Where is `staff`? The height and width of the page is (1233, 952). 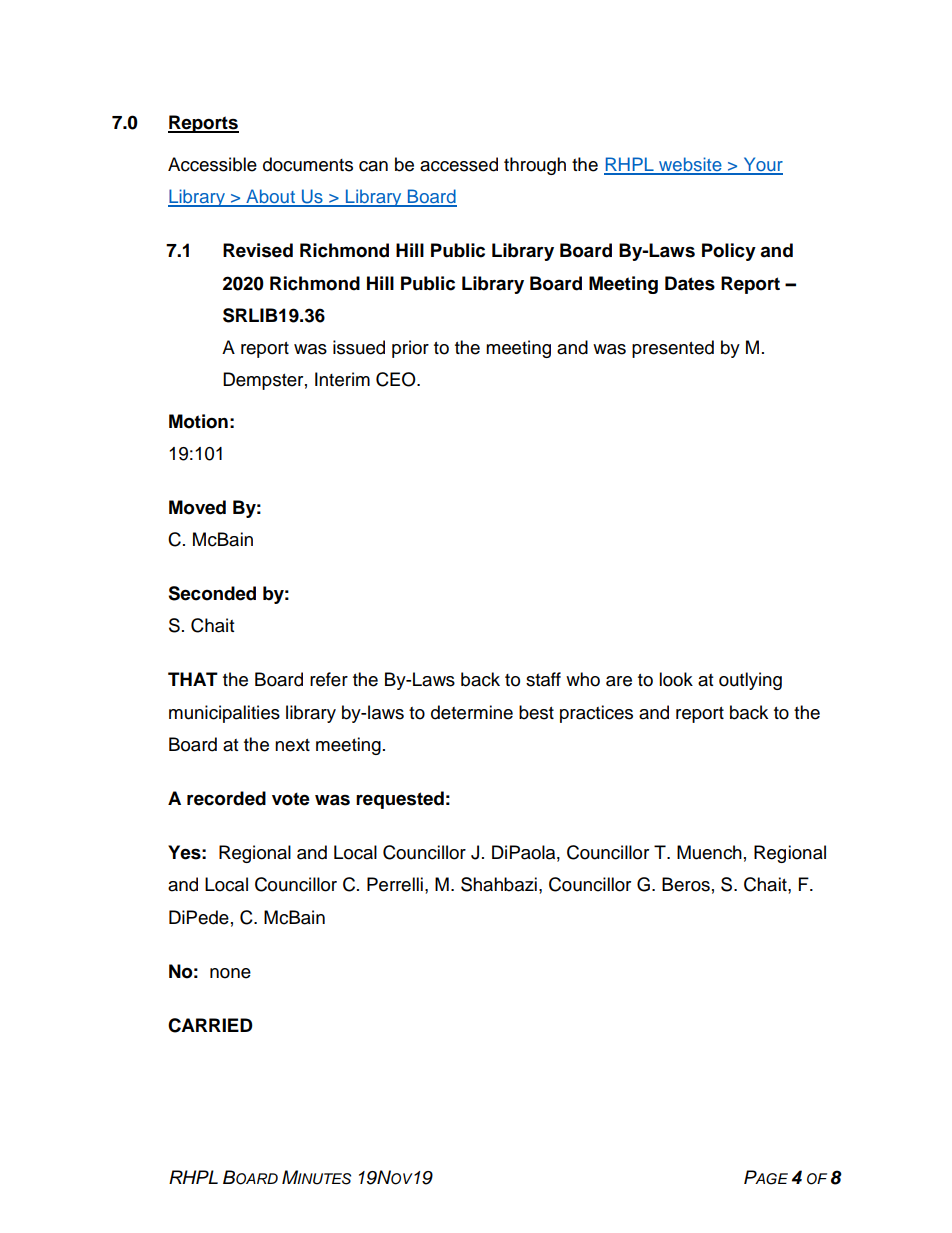
staff is located at coordinates (543, 679).
